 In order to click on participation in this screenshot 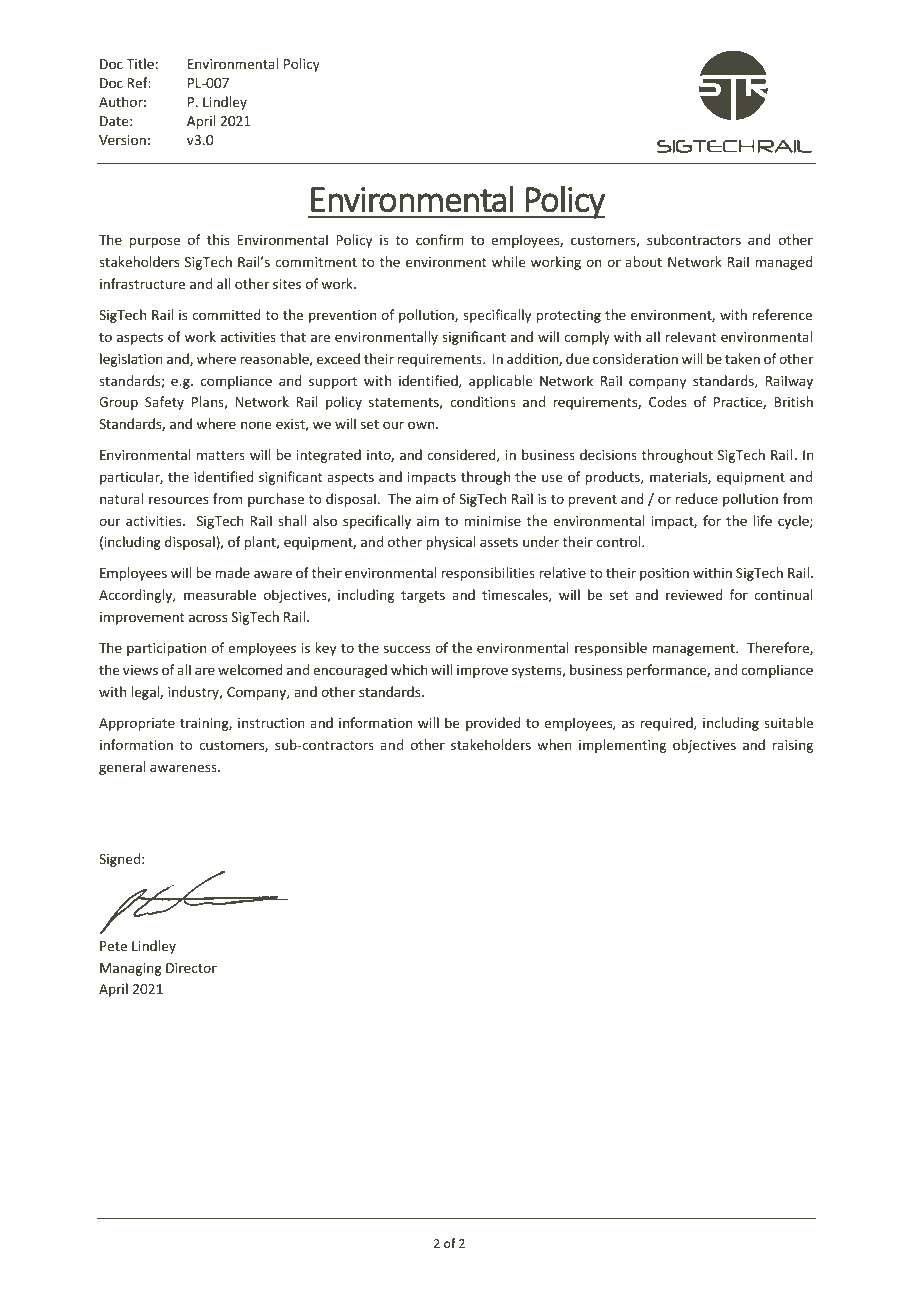, I will do `click(166, 649)`.
